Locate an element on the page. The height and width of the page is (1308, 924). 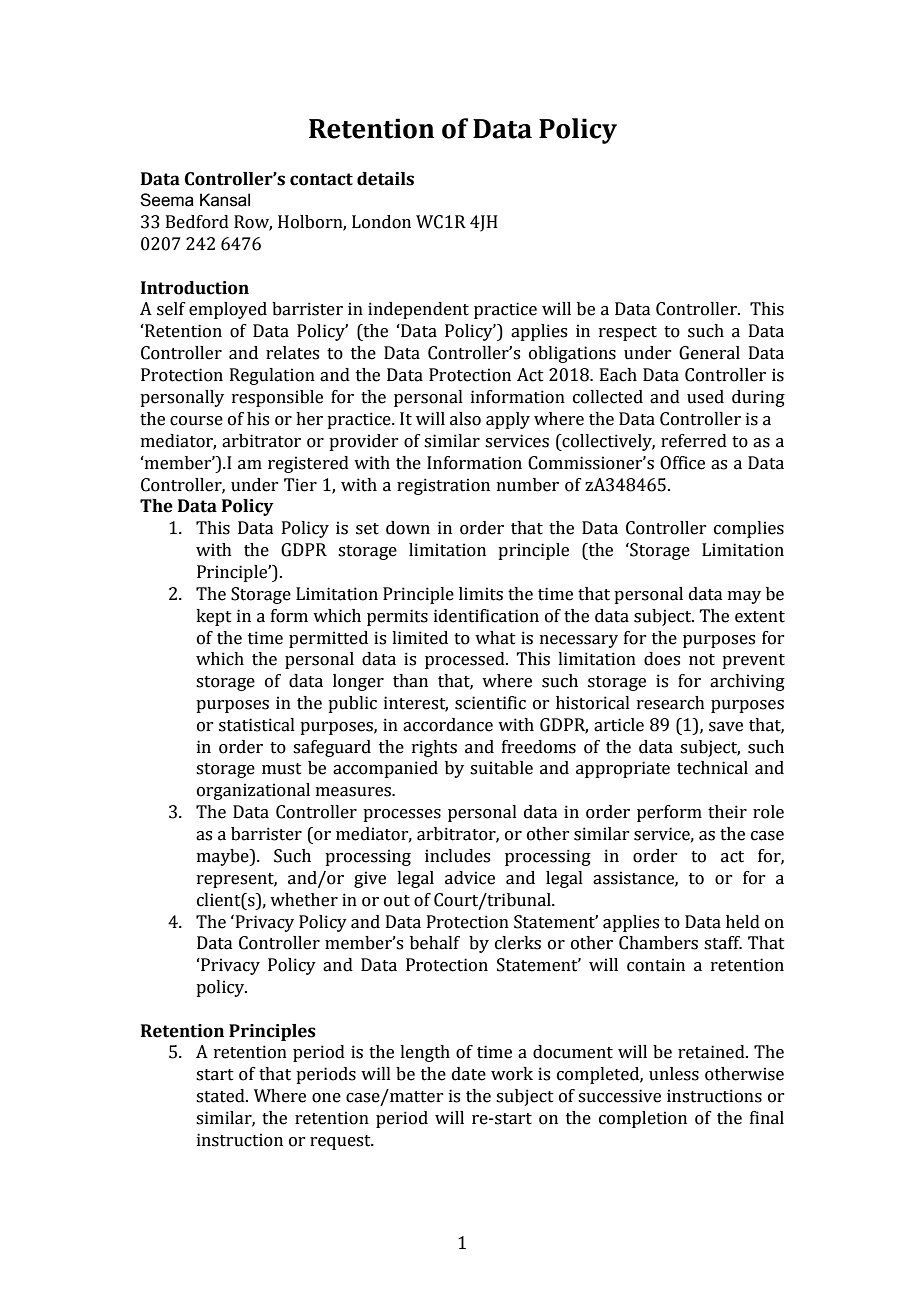
down is located at coordinates (408, 528).
